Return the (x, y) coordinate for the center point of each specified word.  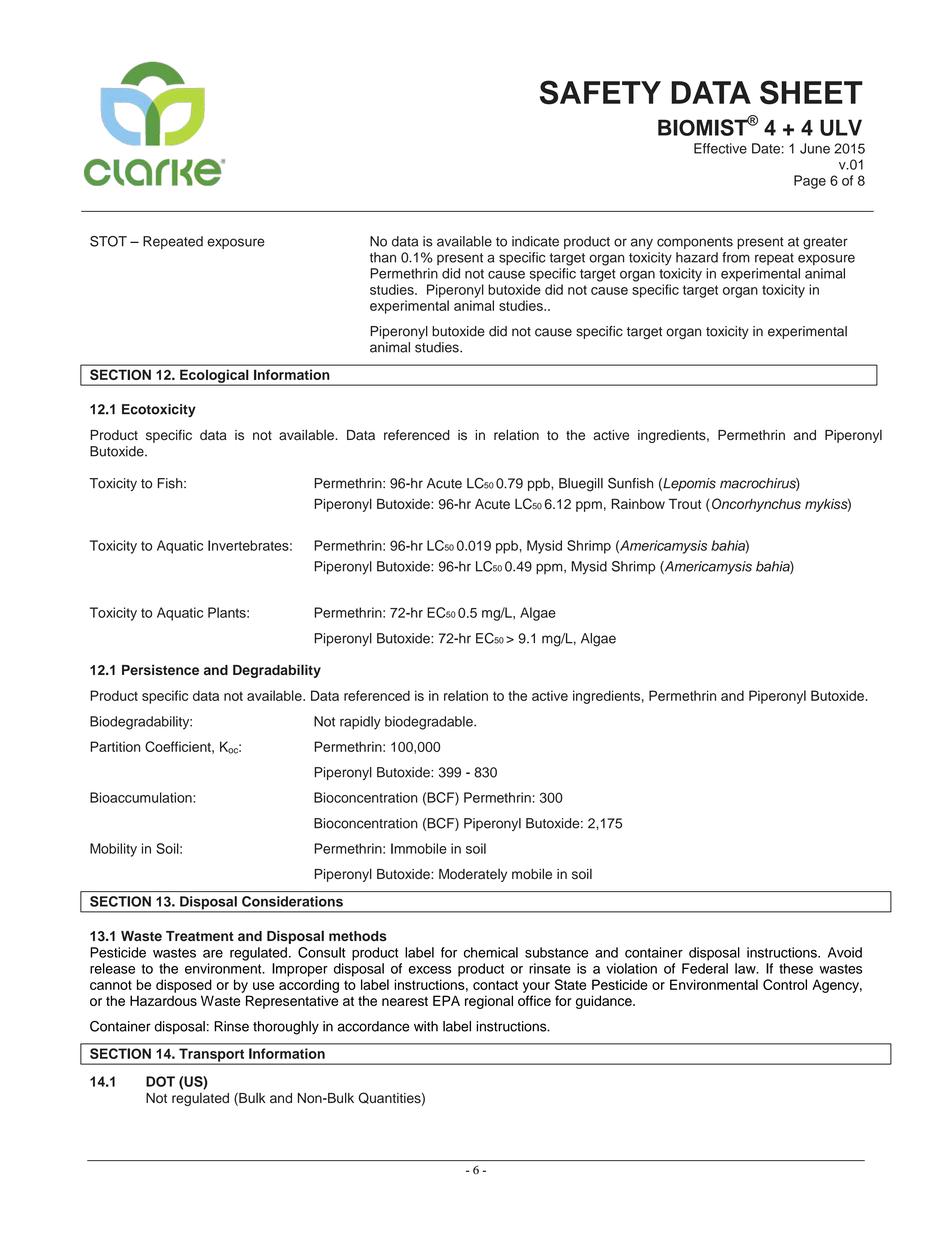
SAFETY (600, 92)
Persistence (160, 670)
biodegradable (430, 723)
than (383, 257)
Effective (720, 148)
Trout (685, 504)
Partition (115, 746)
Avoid (845, 952)
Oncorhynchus (756, 505)
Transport (211, 1055)
